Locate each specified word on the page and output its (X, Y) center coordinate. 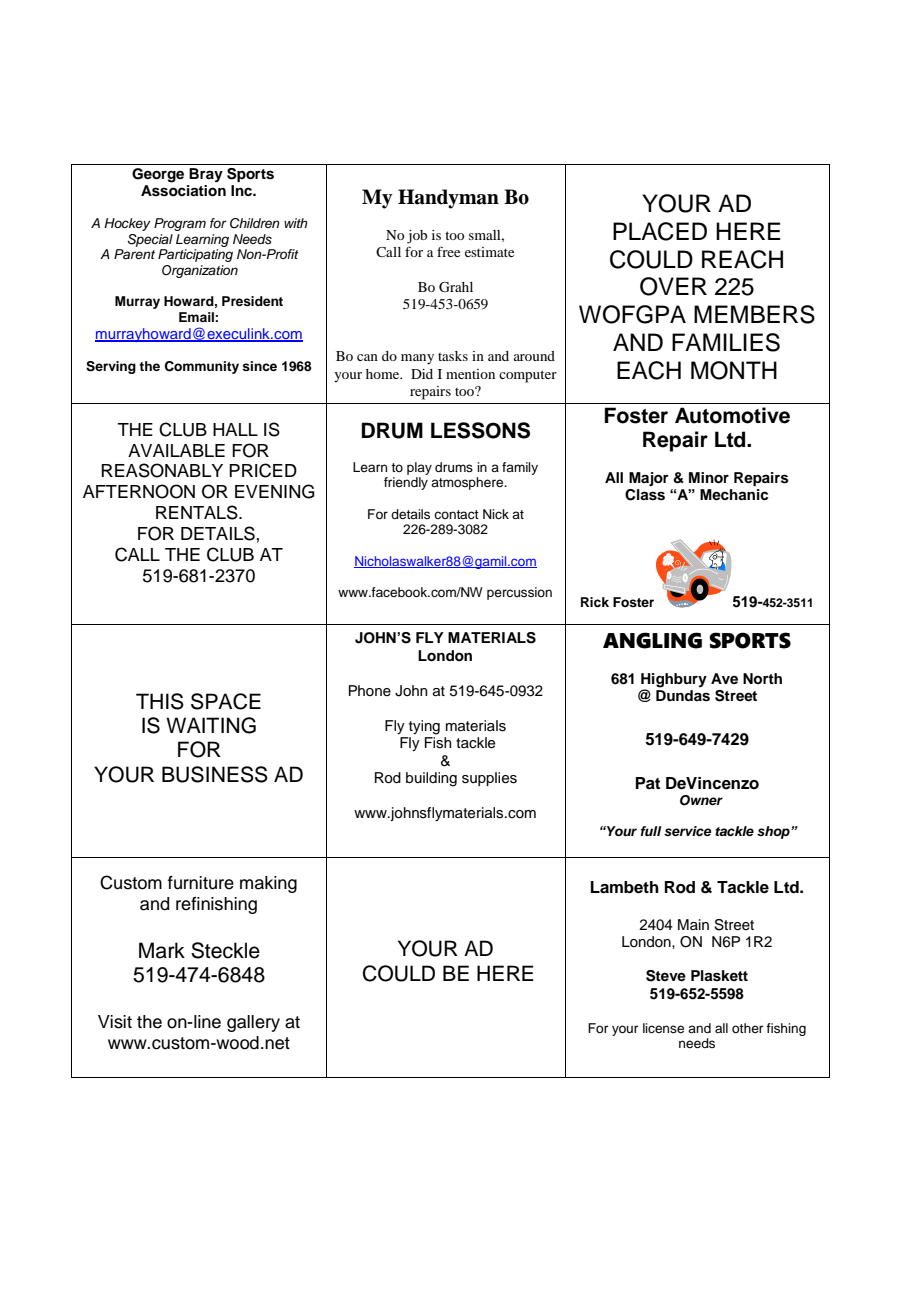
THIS (160, 701)
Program (180, 224)
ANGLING (652, 640)
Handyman (448, 199)
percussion (519, 593)
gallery (253, 1023)
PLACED (660, 231)
